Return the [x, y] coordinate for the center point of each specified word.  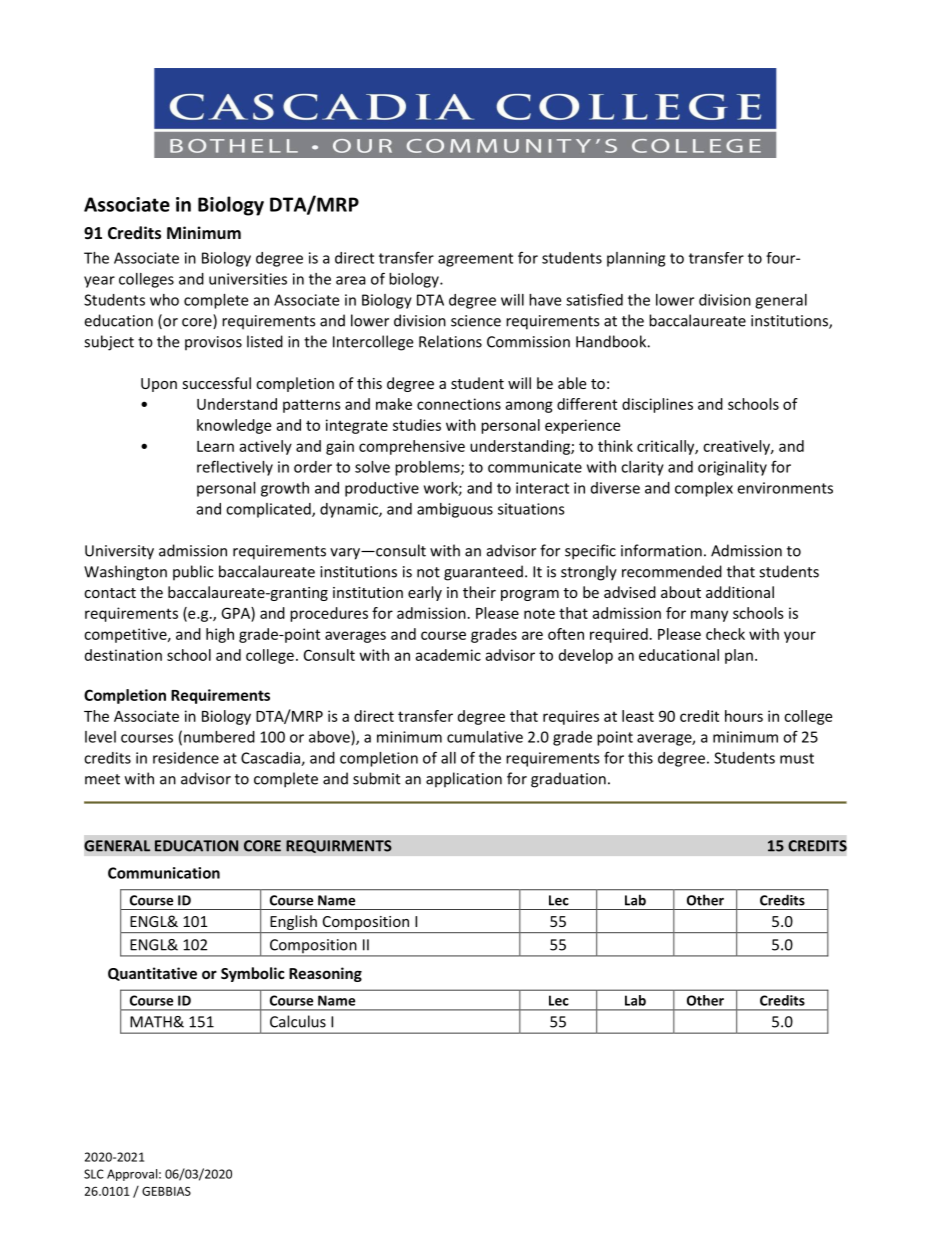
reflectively [235, 468]
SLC [94, 1174]
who [164, 300]
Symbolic [253, 974]
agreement [475, 260]
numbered [219, 737]
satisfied [594, 299]
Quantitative [152, 974]
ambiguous [455, 510]
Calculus [298, 1021]
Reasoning [325, 974]
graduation [568, 780]
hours [744, 716]
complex [704, 489]
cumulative [485, 737]
